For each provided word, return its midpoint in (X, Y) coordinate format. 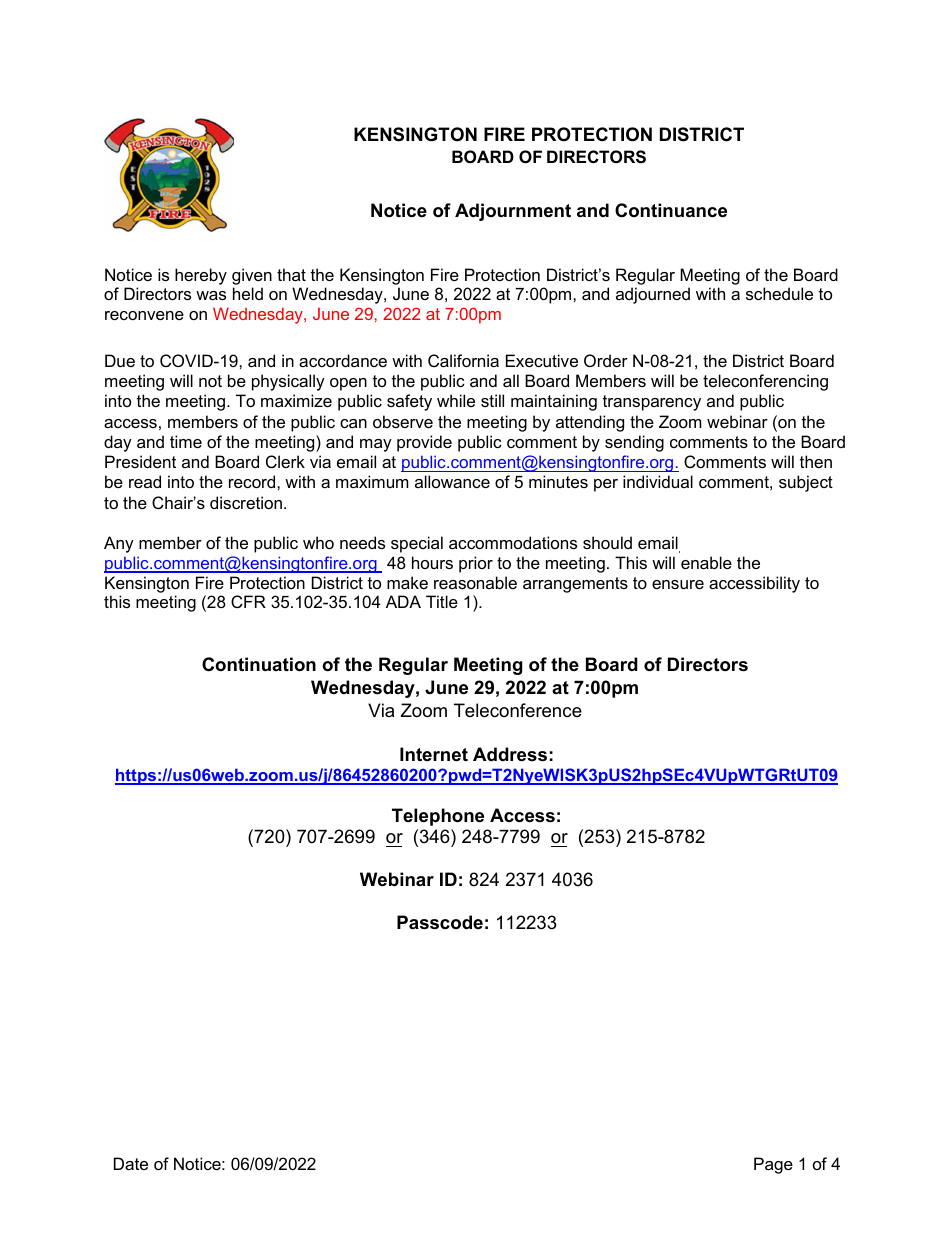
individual (658, 481)
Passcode (440, 922)
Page (773, 1165)
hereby (201, 276)
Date (131, 1163)
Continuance (671, 210)
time (186, 441)
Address (510, 754)
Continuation (259, 664)
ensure (678, 584)
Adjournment (513, 212)
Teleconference (518, 710)
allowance (452, 481)
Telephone (438, 817)
